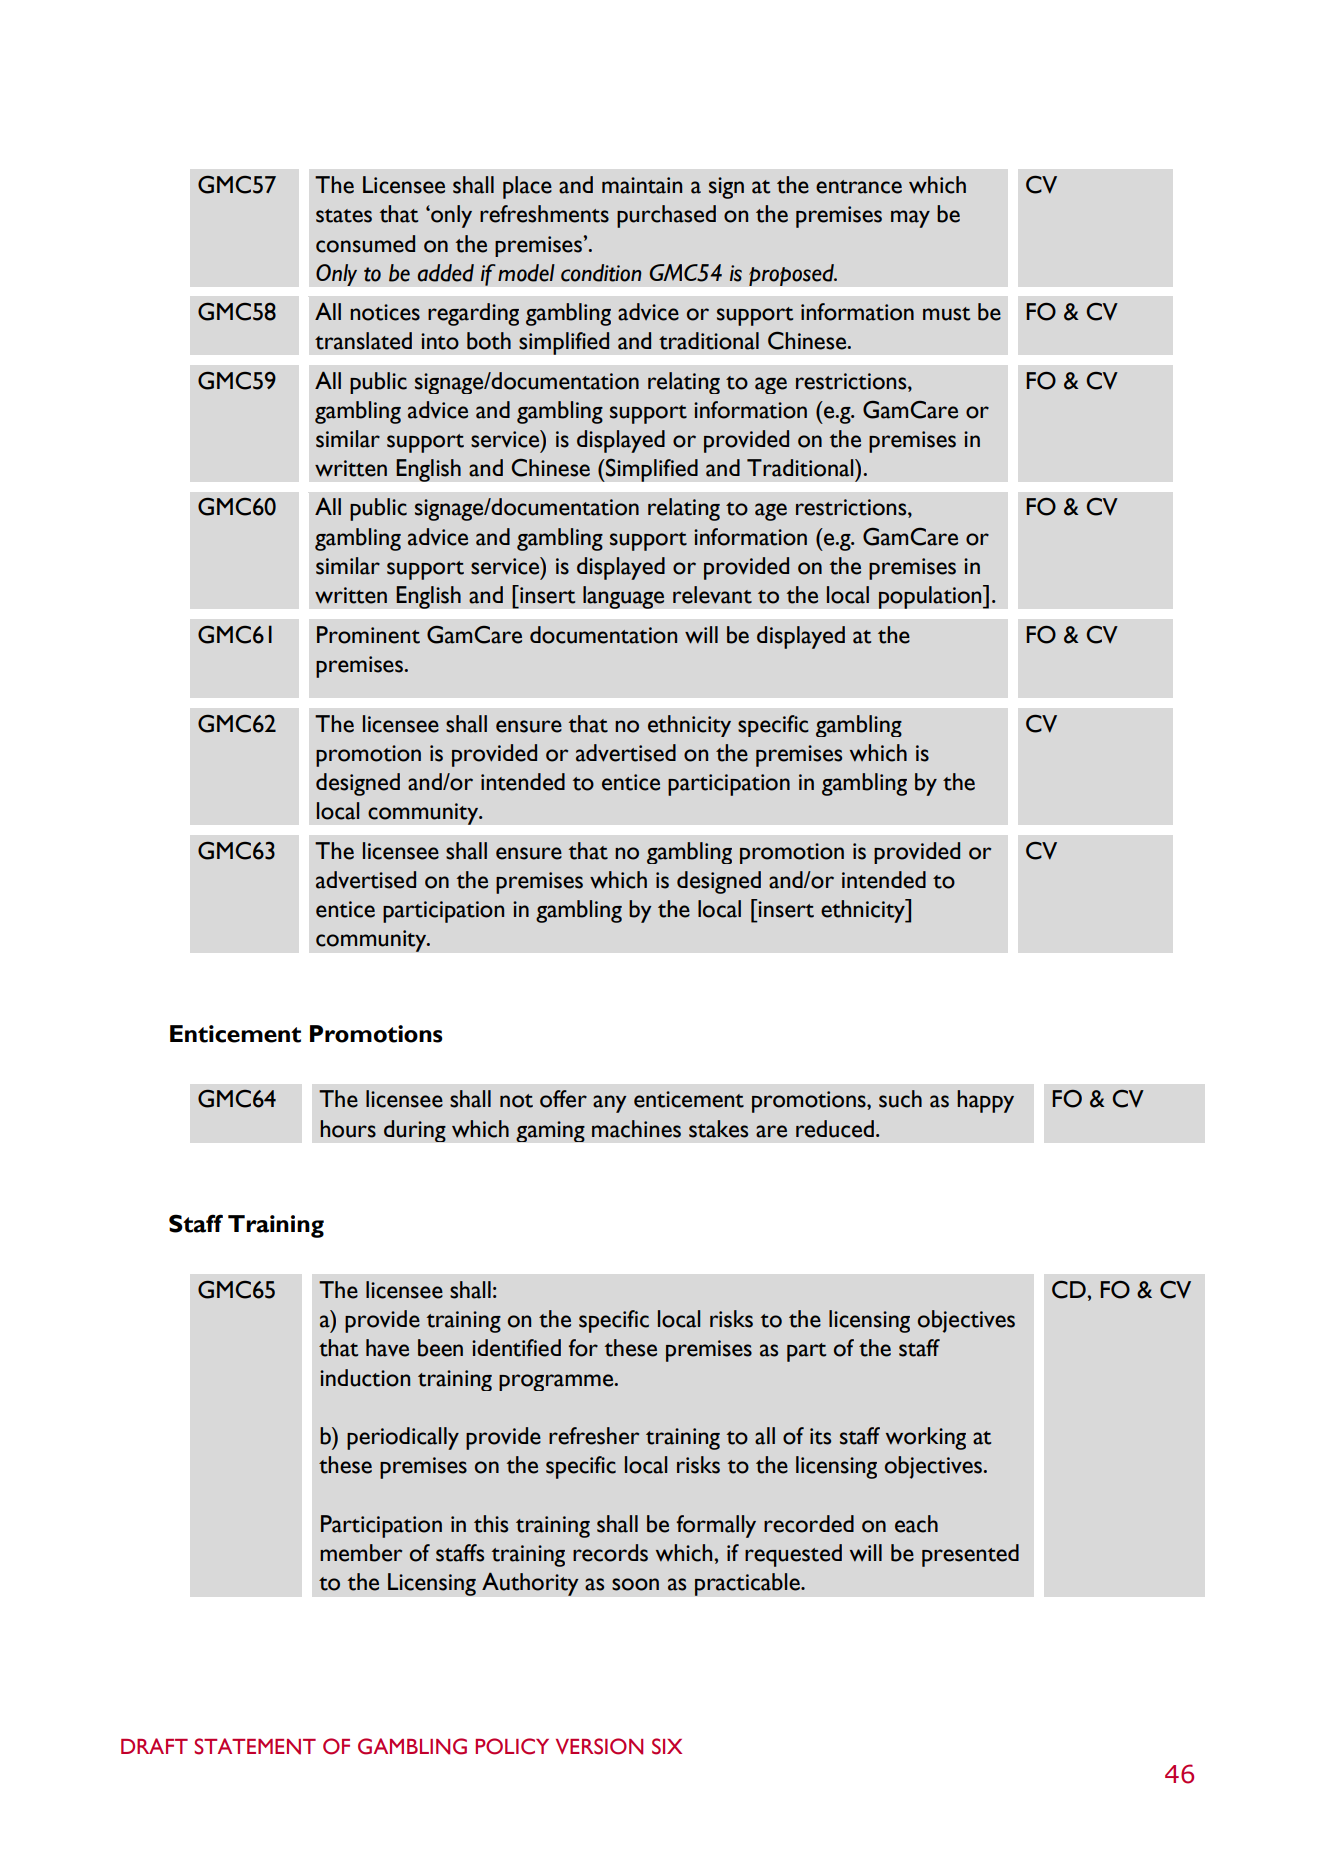  Describe the element at coordinates (900, 1099) in the page. I see `such` at that location.
